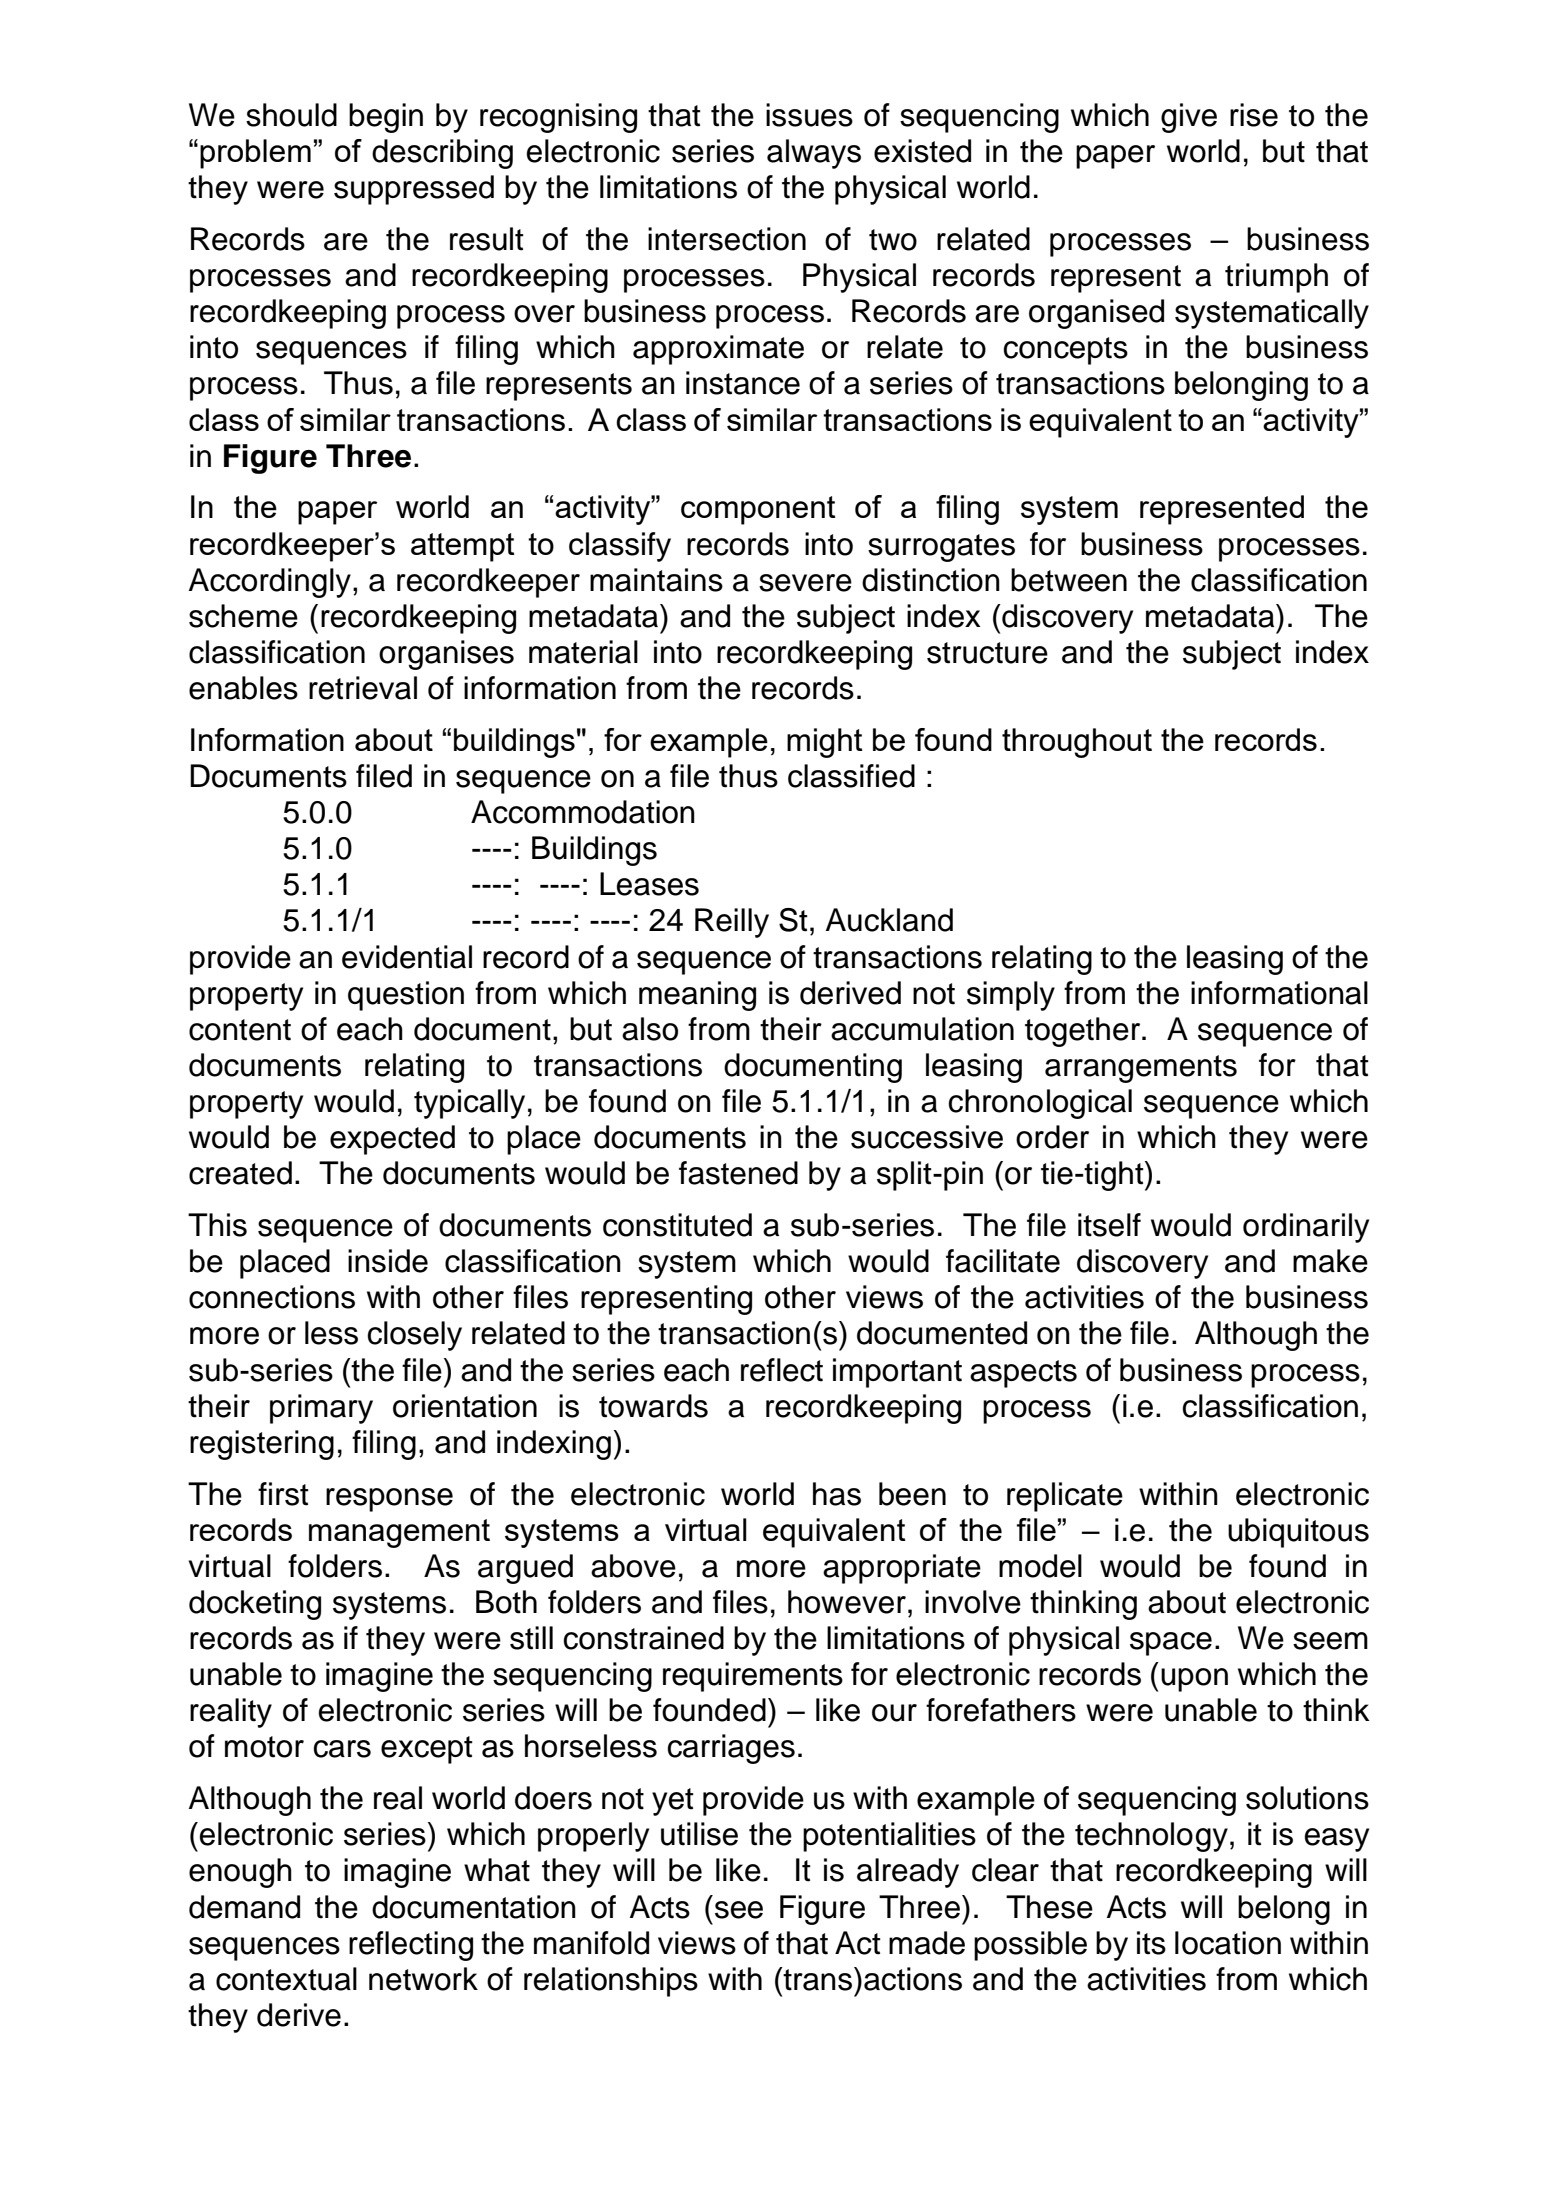  I want to click on suppressed, so click(414, 190).
